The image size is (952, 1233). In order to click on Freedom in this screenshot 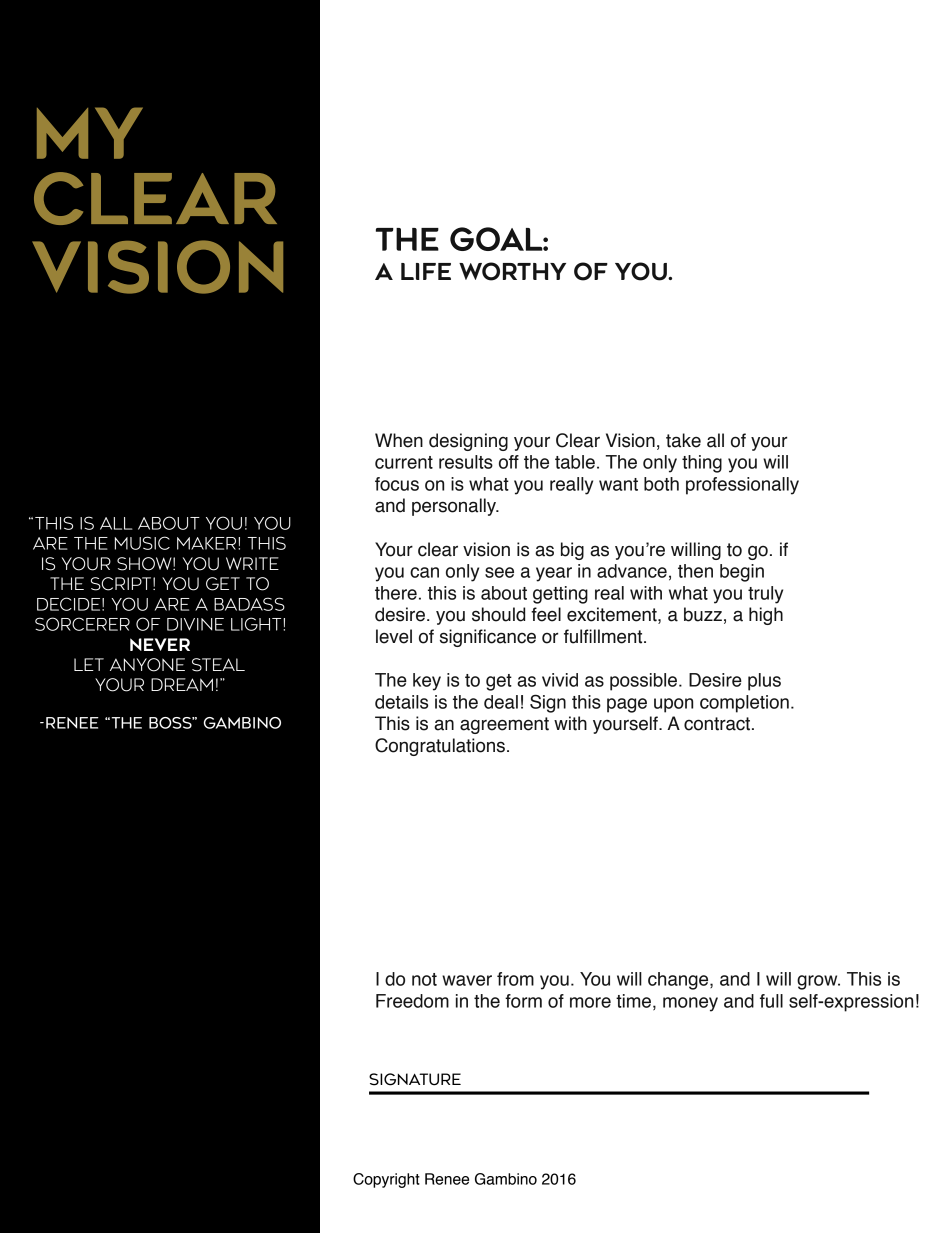, I will do `click(412, 1001)`.
